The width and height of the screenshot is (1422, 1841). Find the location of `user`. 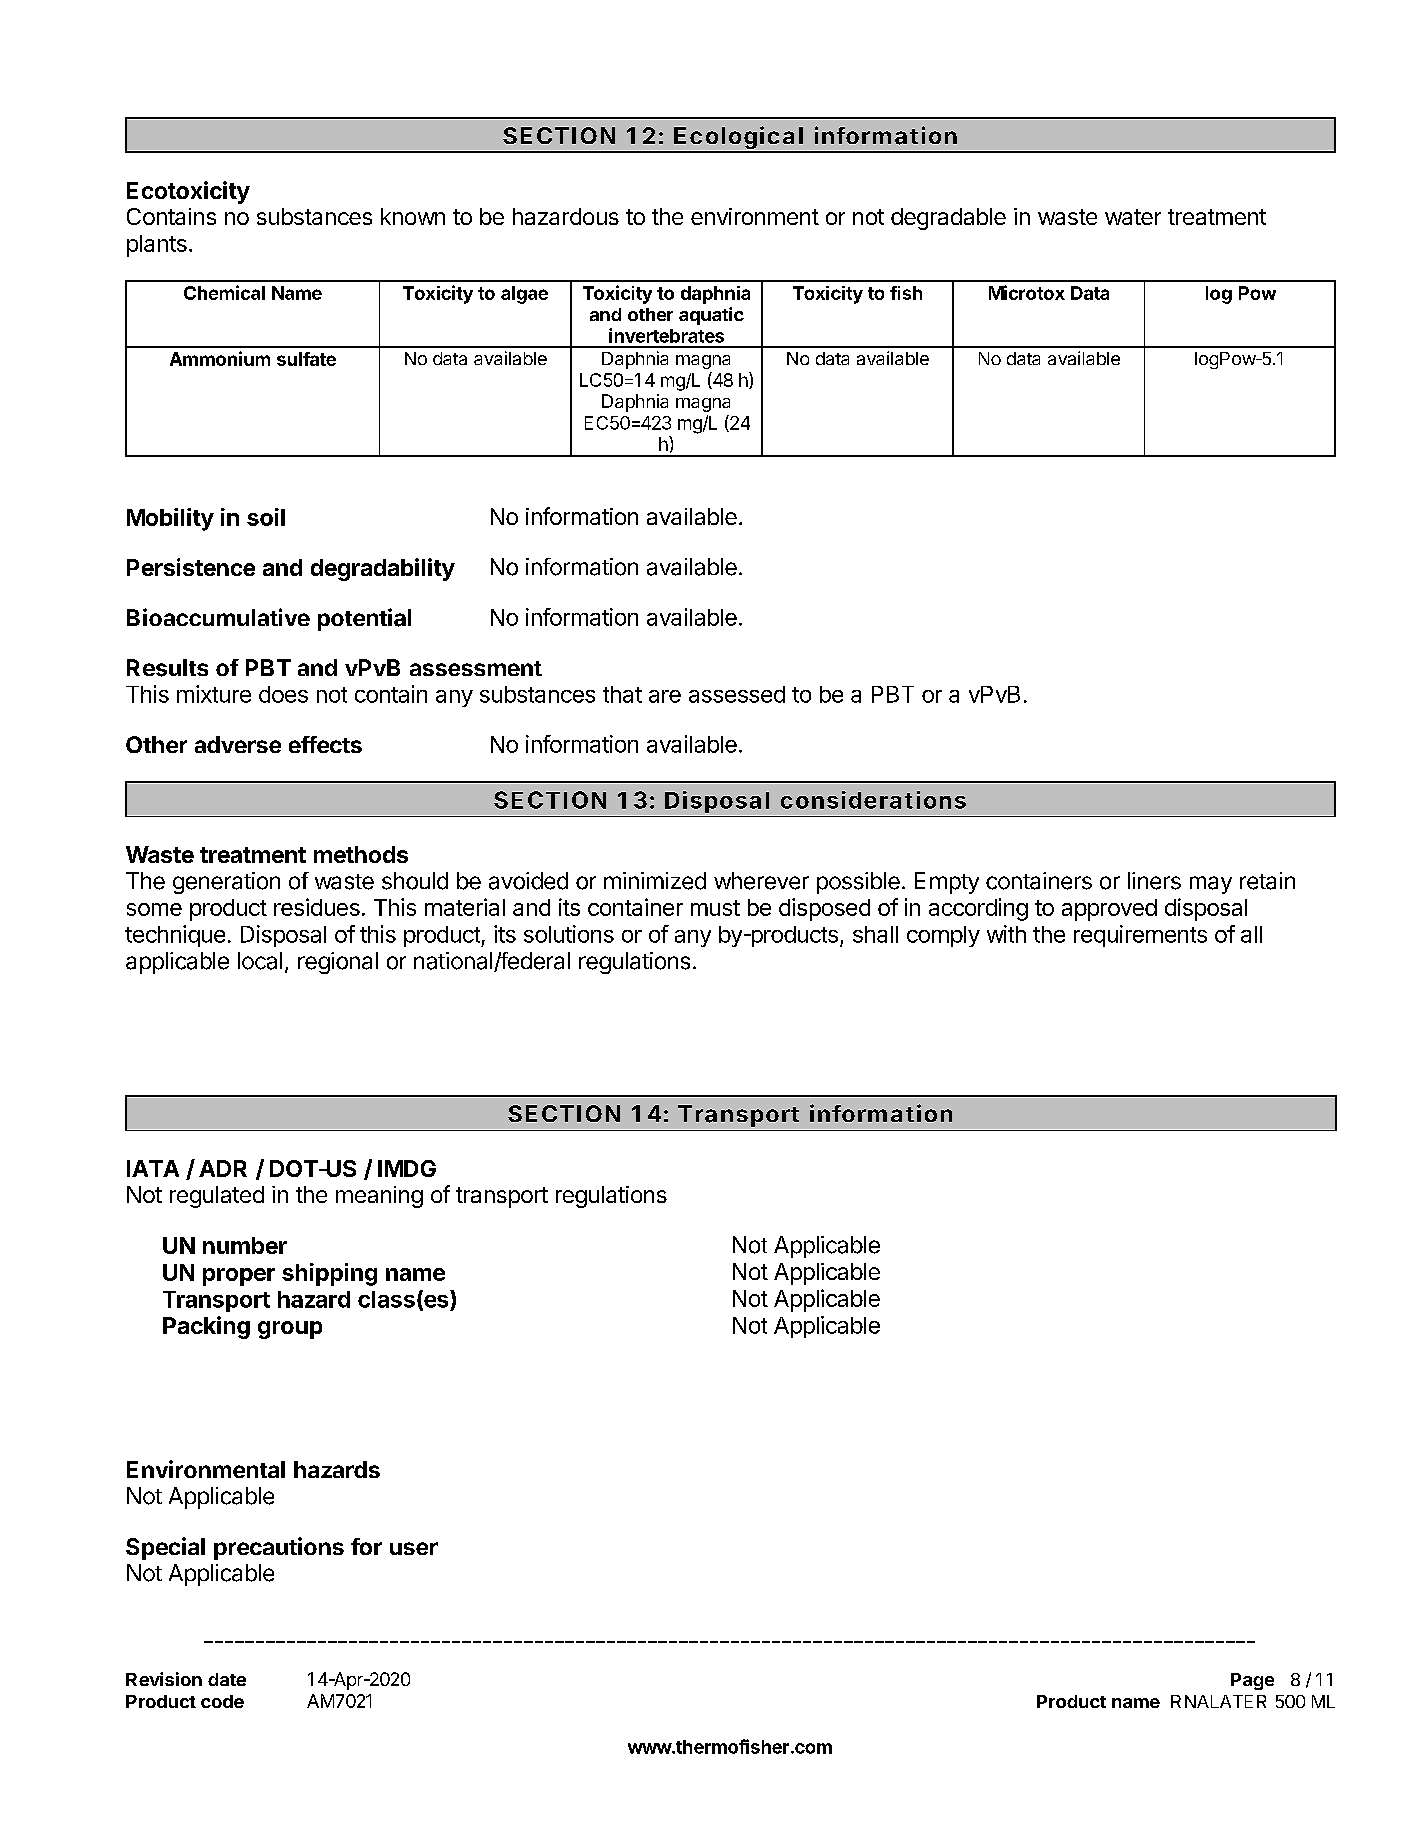

user is located at coordinates (414, 1548).
